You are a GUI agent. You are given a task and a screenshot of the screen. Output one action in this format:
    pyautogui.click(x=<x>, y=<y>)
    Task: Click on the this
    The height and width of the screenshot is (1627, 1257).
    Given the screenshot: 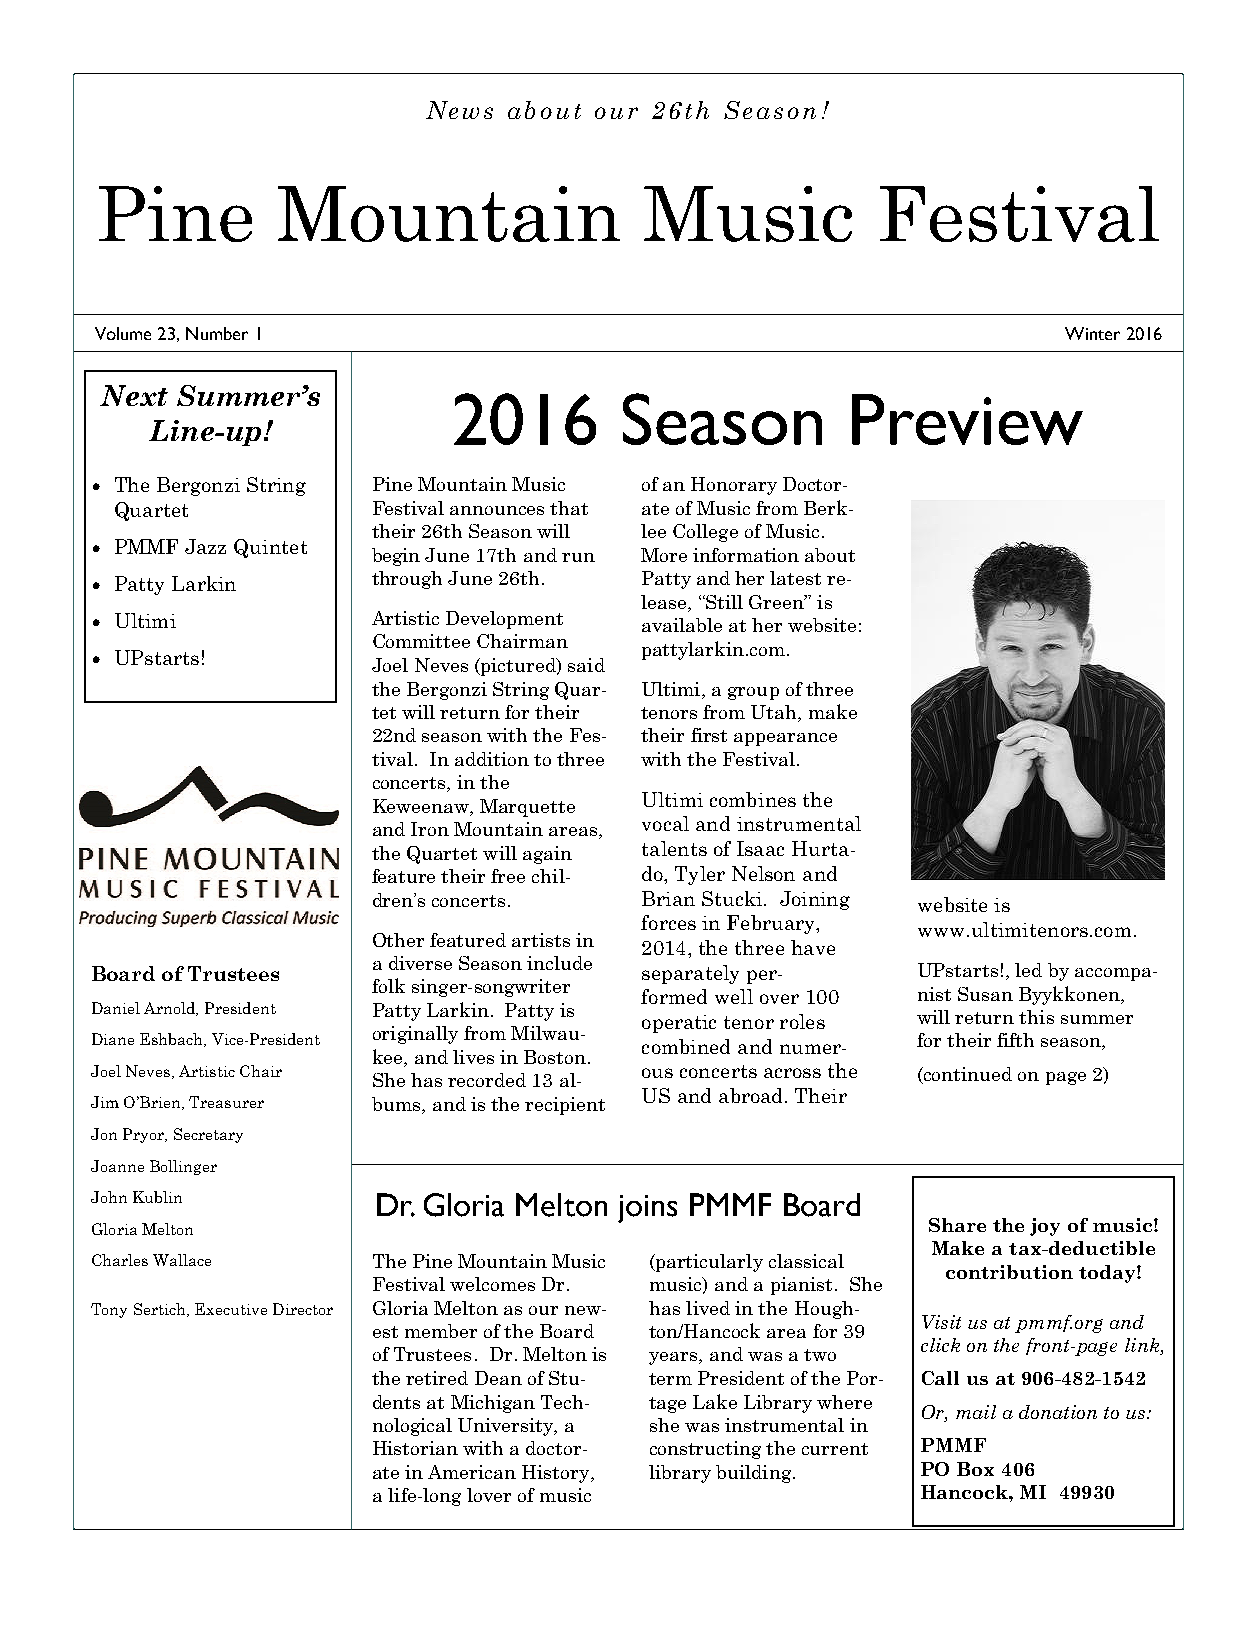 What is the action you would take?
    pyautogui.click(x=1036, y=1017)
